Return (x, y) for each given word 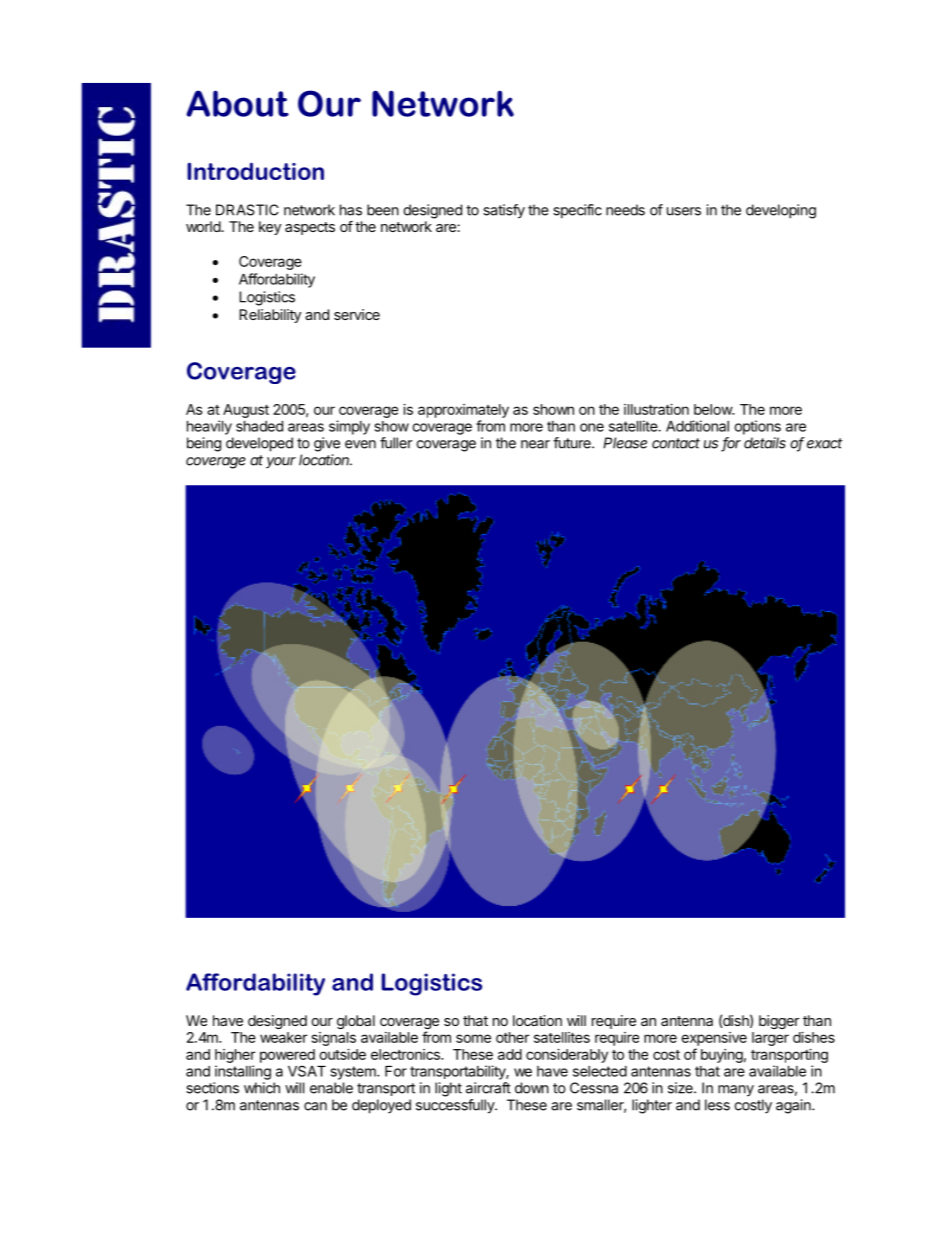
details (765, 443)
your (281, 463)
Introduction (255, 171)
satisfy (504, 211)
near (535, 444)
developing (781, 211)
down (532, 1088)
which (262, 1088)
